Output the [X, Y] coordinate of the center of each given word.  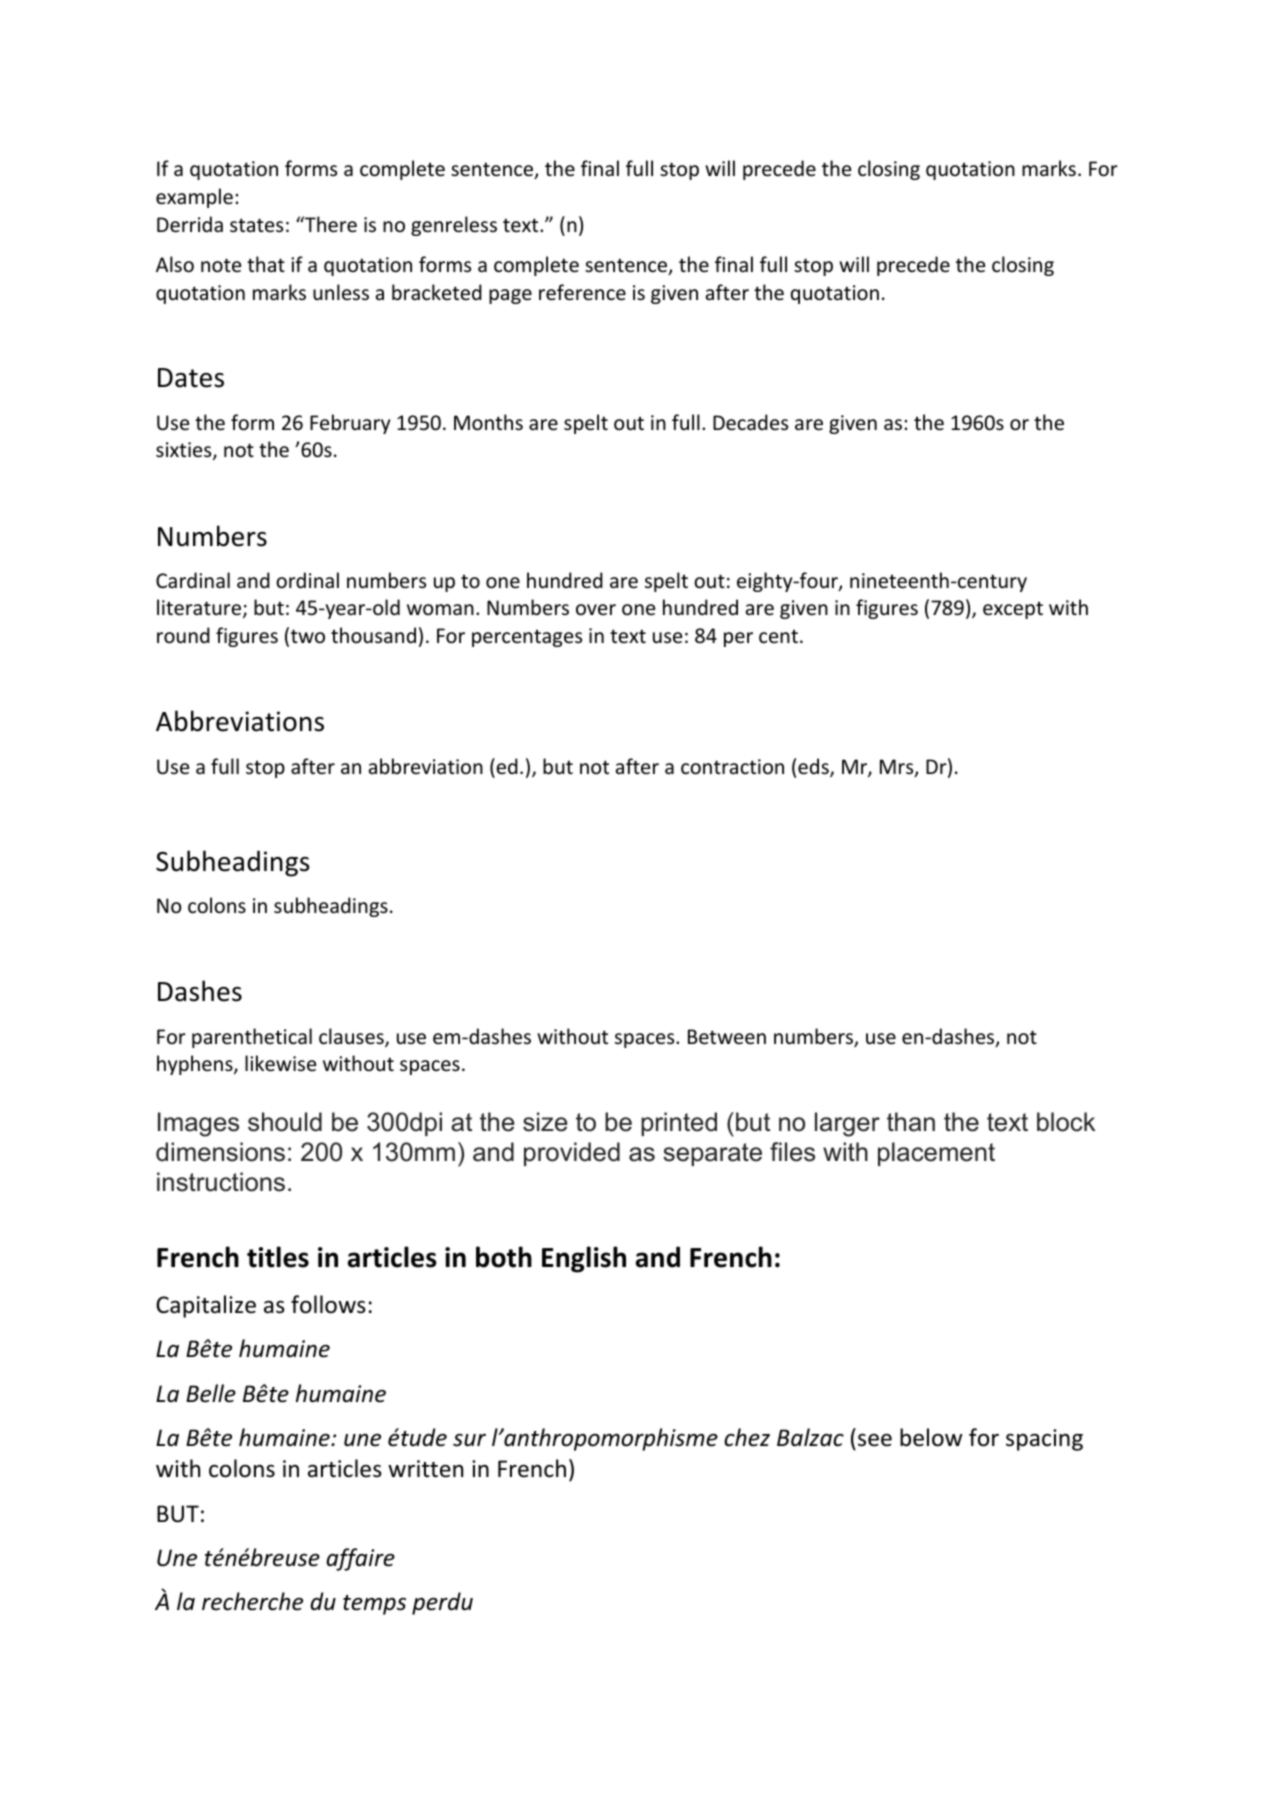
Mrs [898, 768]
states [256, 225]
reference [582, 292]
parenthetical [252, 1038]
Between [727, 1037]
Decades [750, 422]
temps [374, 1605]
